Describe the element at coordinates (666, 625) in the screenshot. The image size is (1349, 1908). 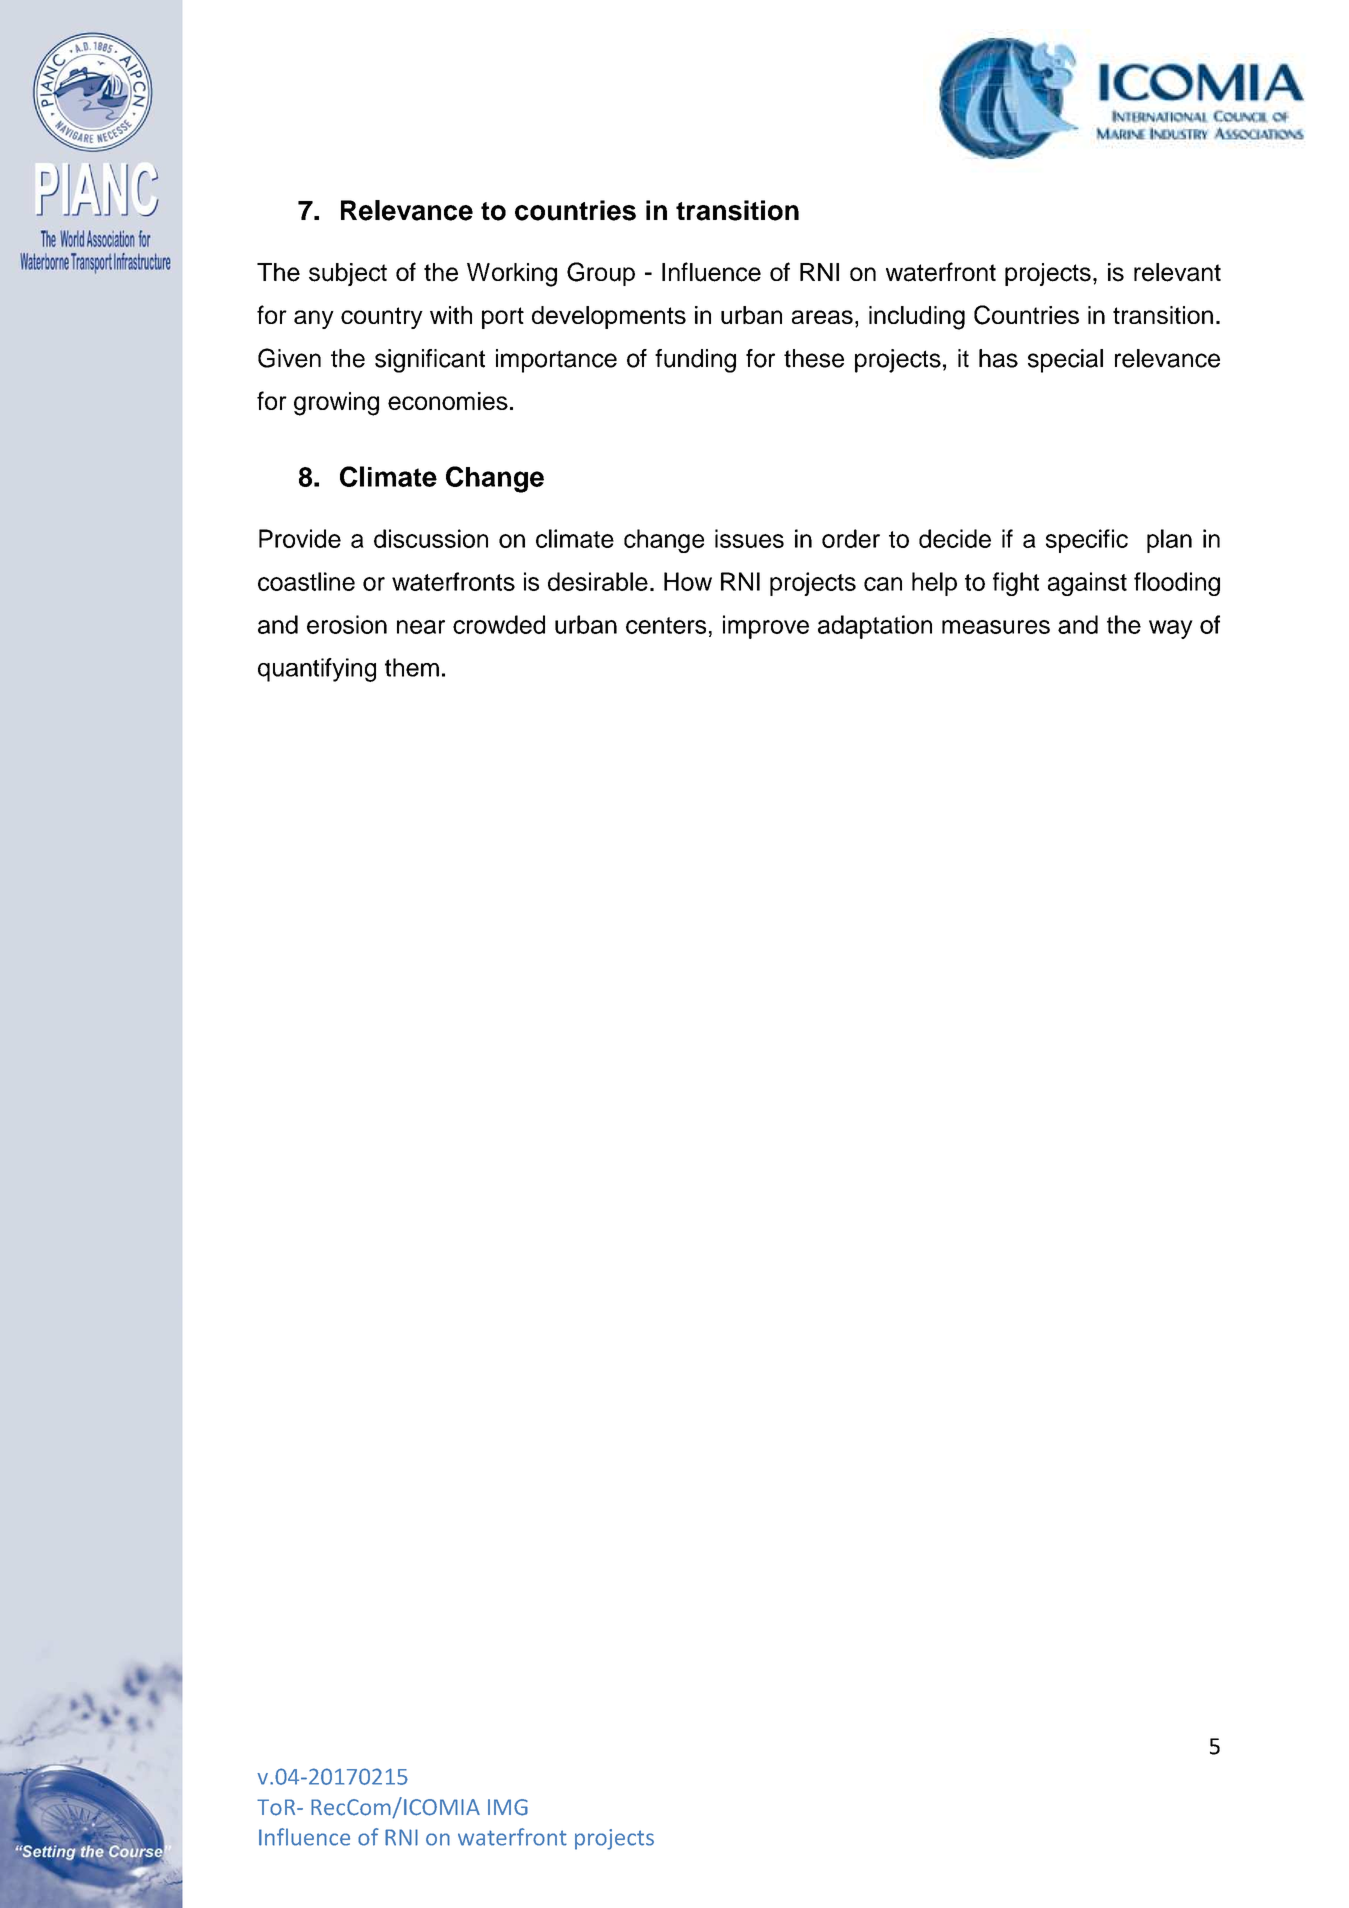
I see `centers` at that location.
